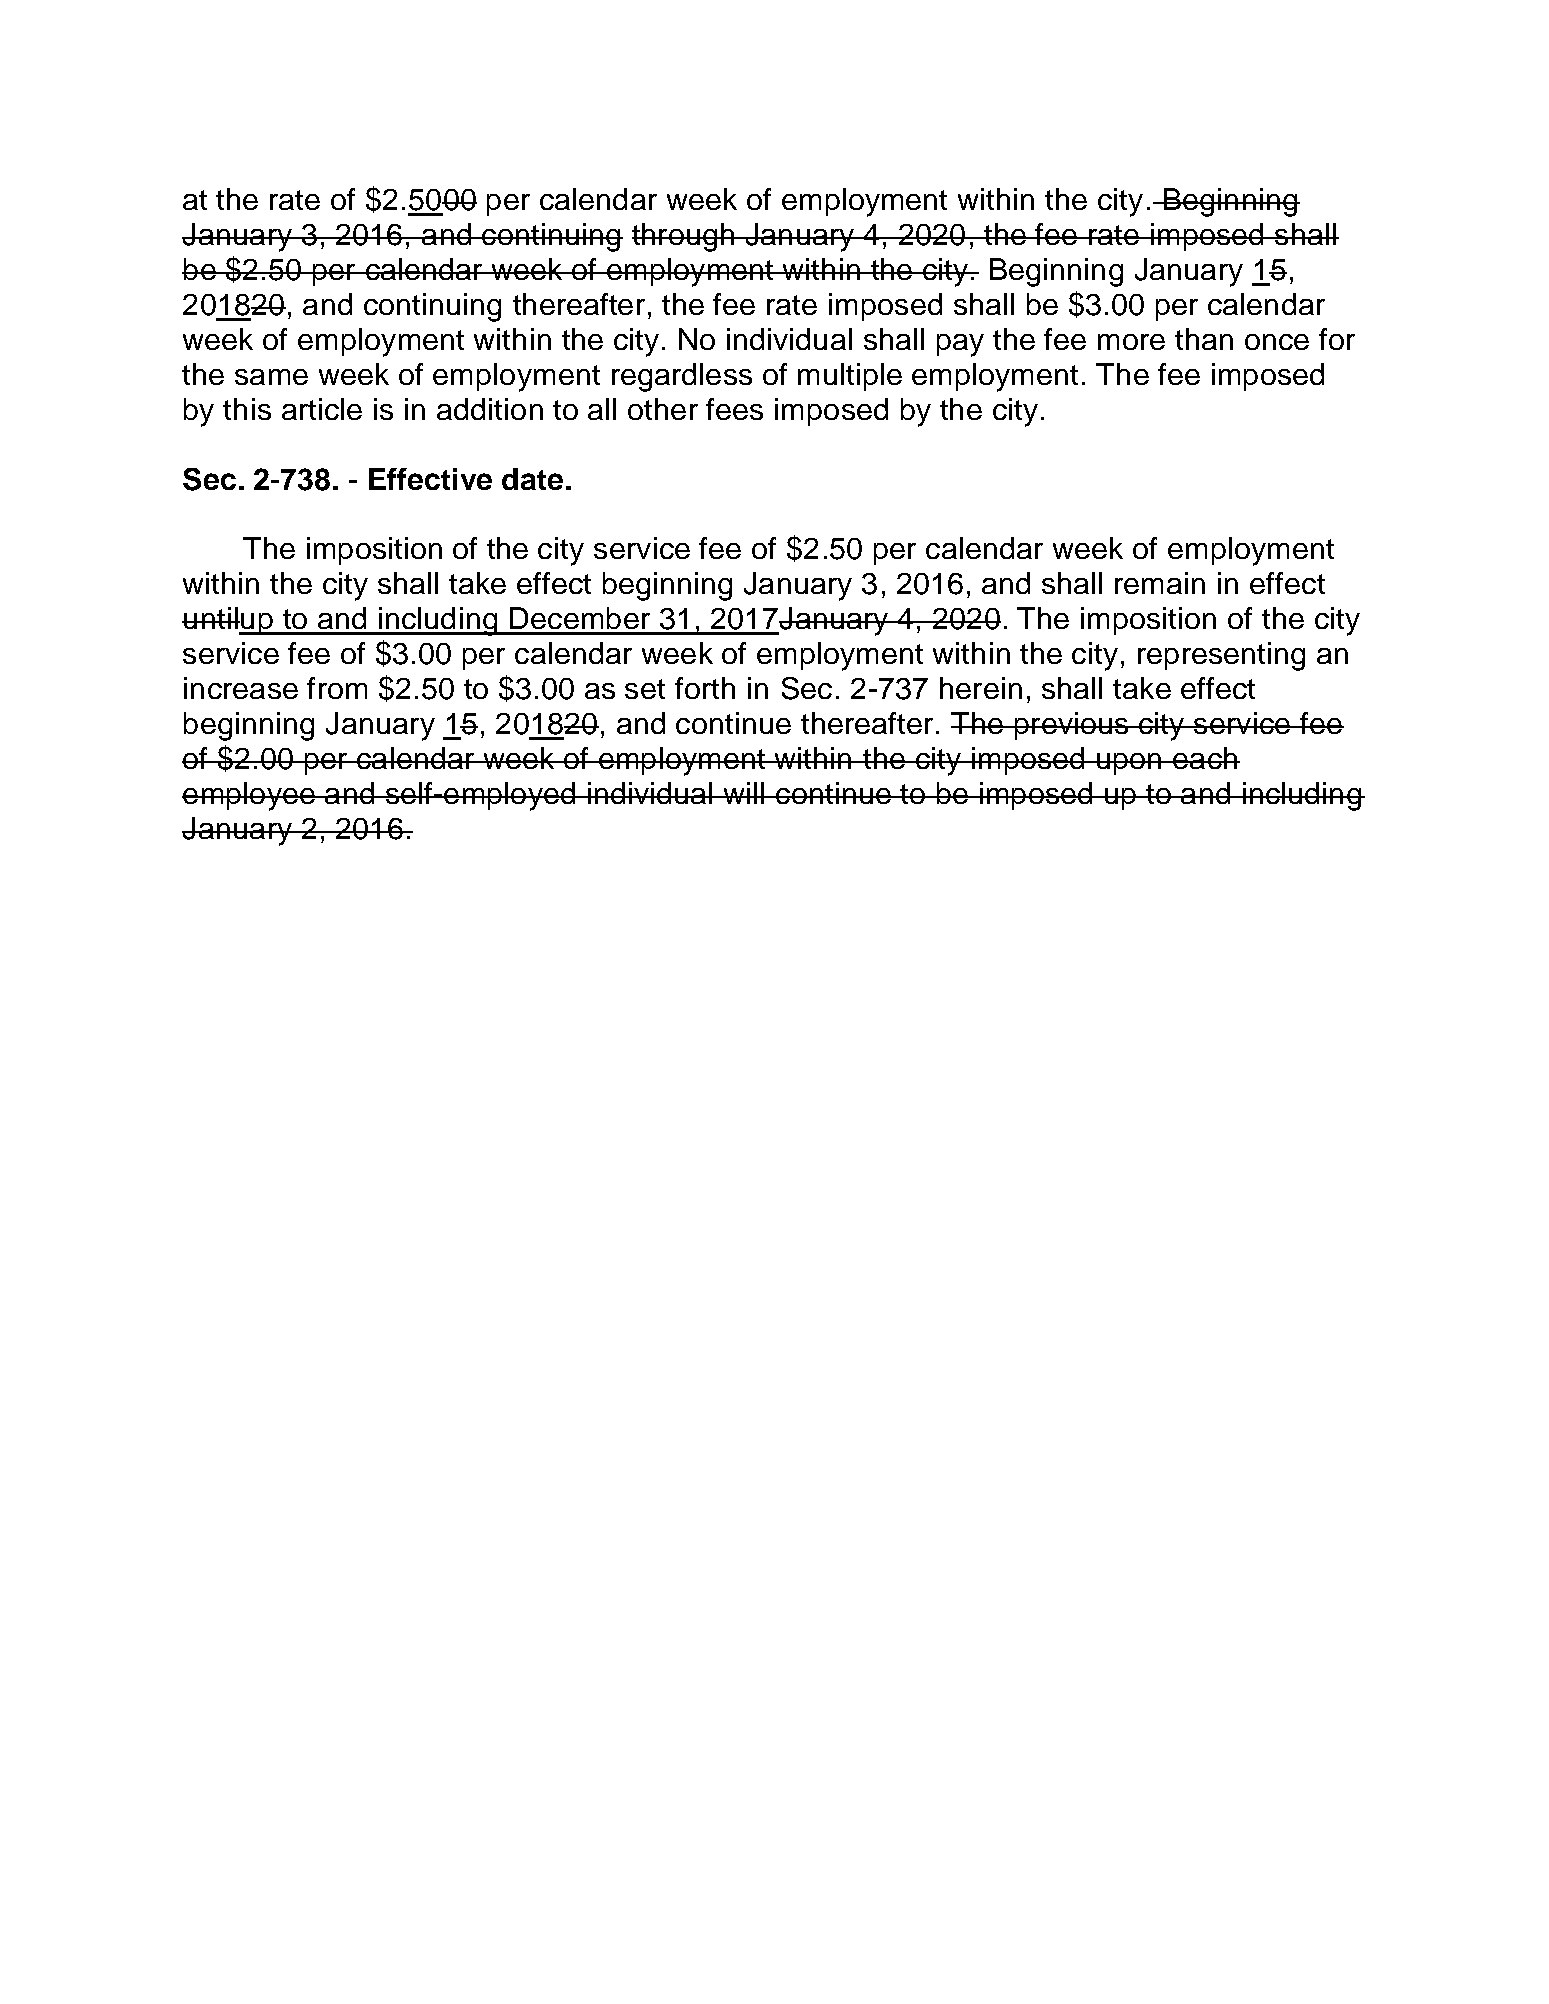 This screenshot has height=2004, width=1549. Describe the element at coordinates (532, 479) in the screenshot. I see `date` at that location.
